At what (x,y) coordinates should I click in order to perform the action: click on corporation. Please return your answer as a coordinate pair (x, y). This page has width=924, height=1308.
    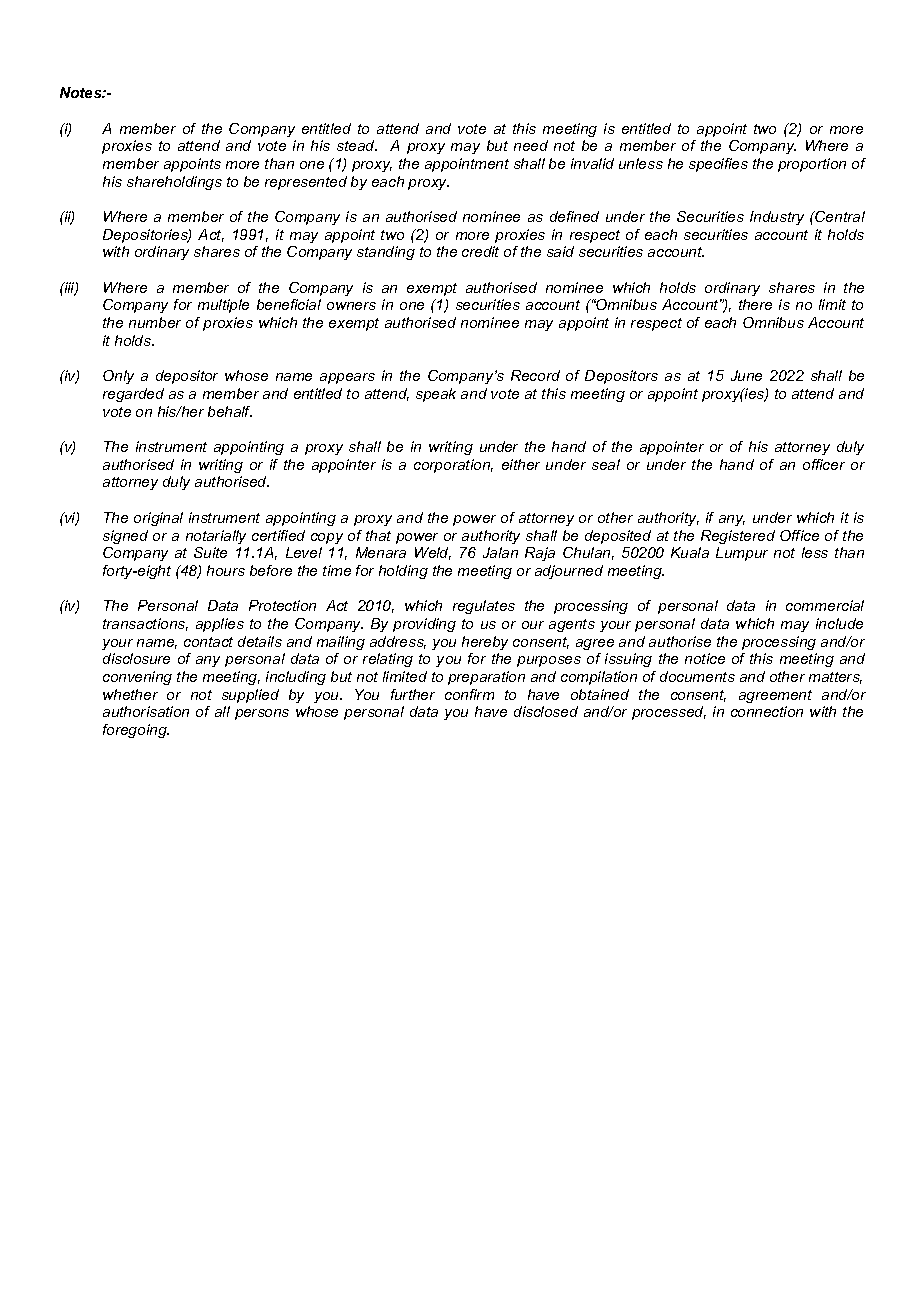
    Looking at the image, I should click on (453, 466).
